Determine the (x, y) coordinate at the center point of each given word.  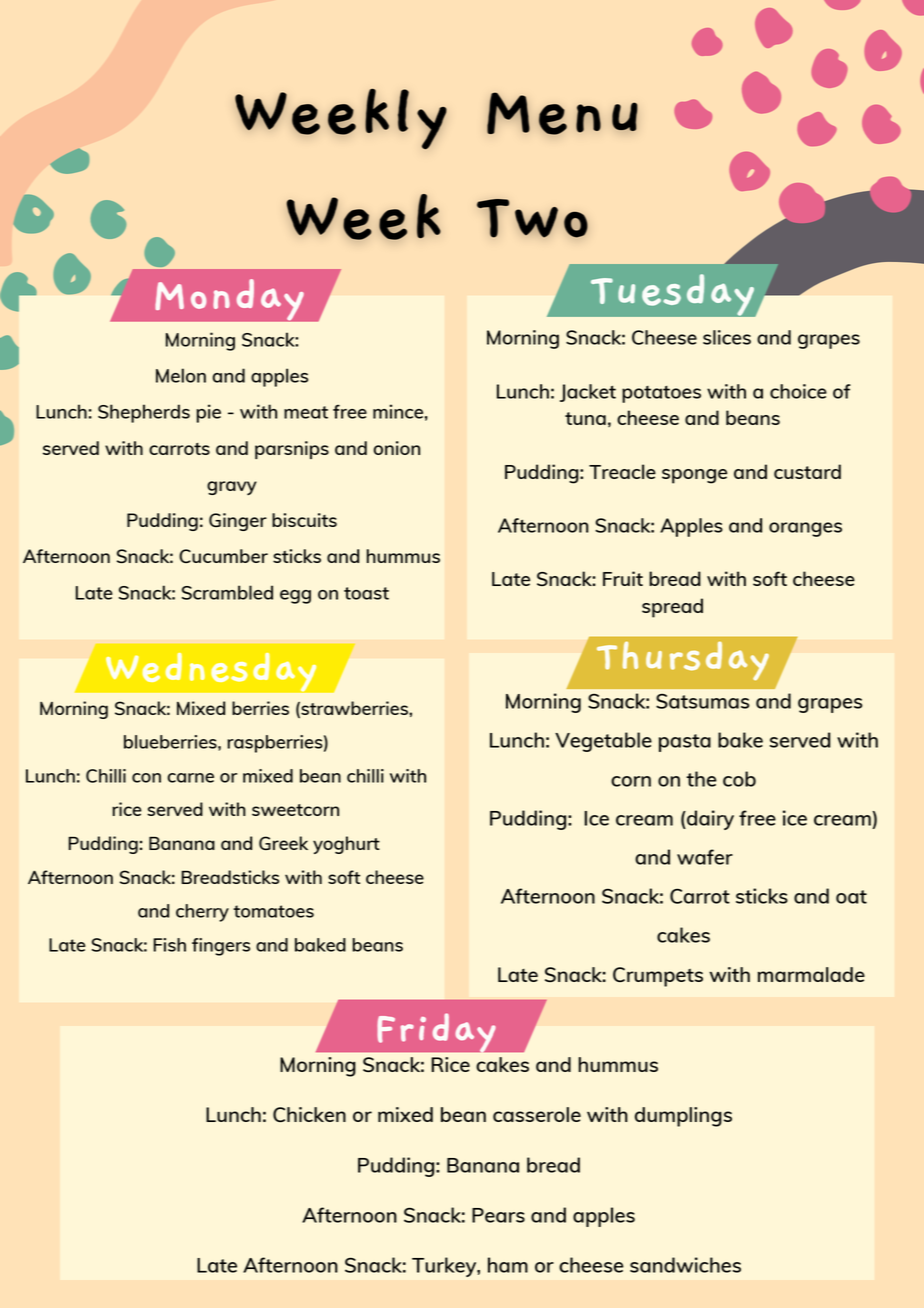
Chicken (309, 1114)
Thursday (683, 661)
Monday (229, 300)
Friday (436, 1034)
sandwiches (685, 1265)
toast (366, 593)
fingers (221, 947)
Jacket (588, 393)
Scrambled (227, 592)
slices (727, 337)
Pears (498, 1215)
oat (851, 897)
